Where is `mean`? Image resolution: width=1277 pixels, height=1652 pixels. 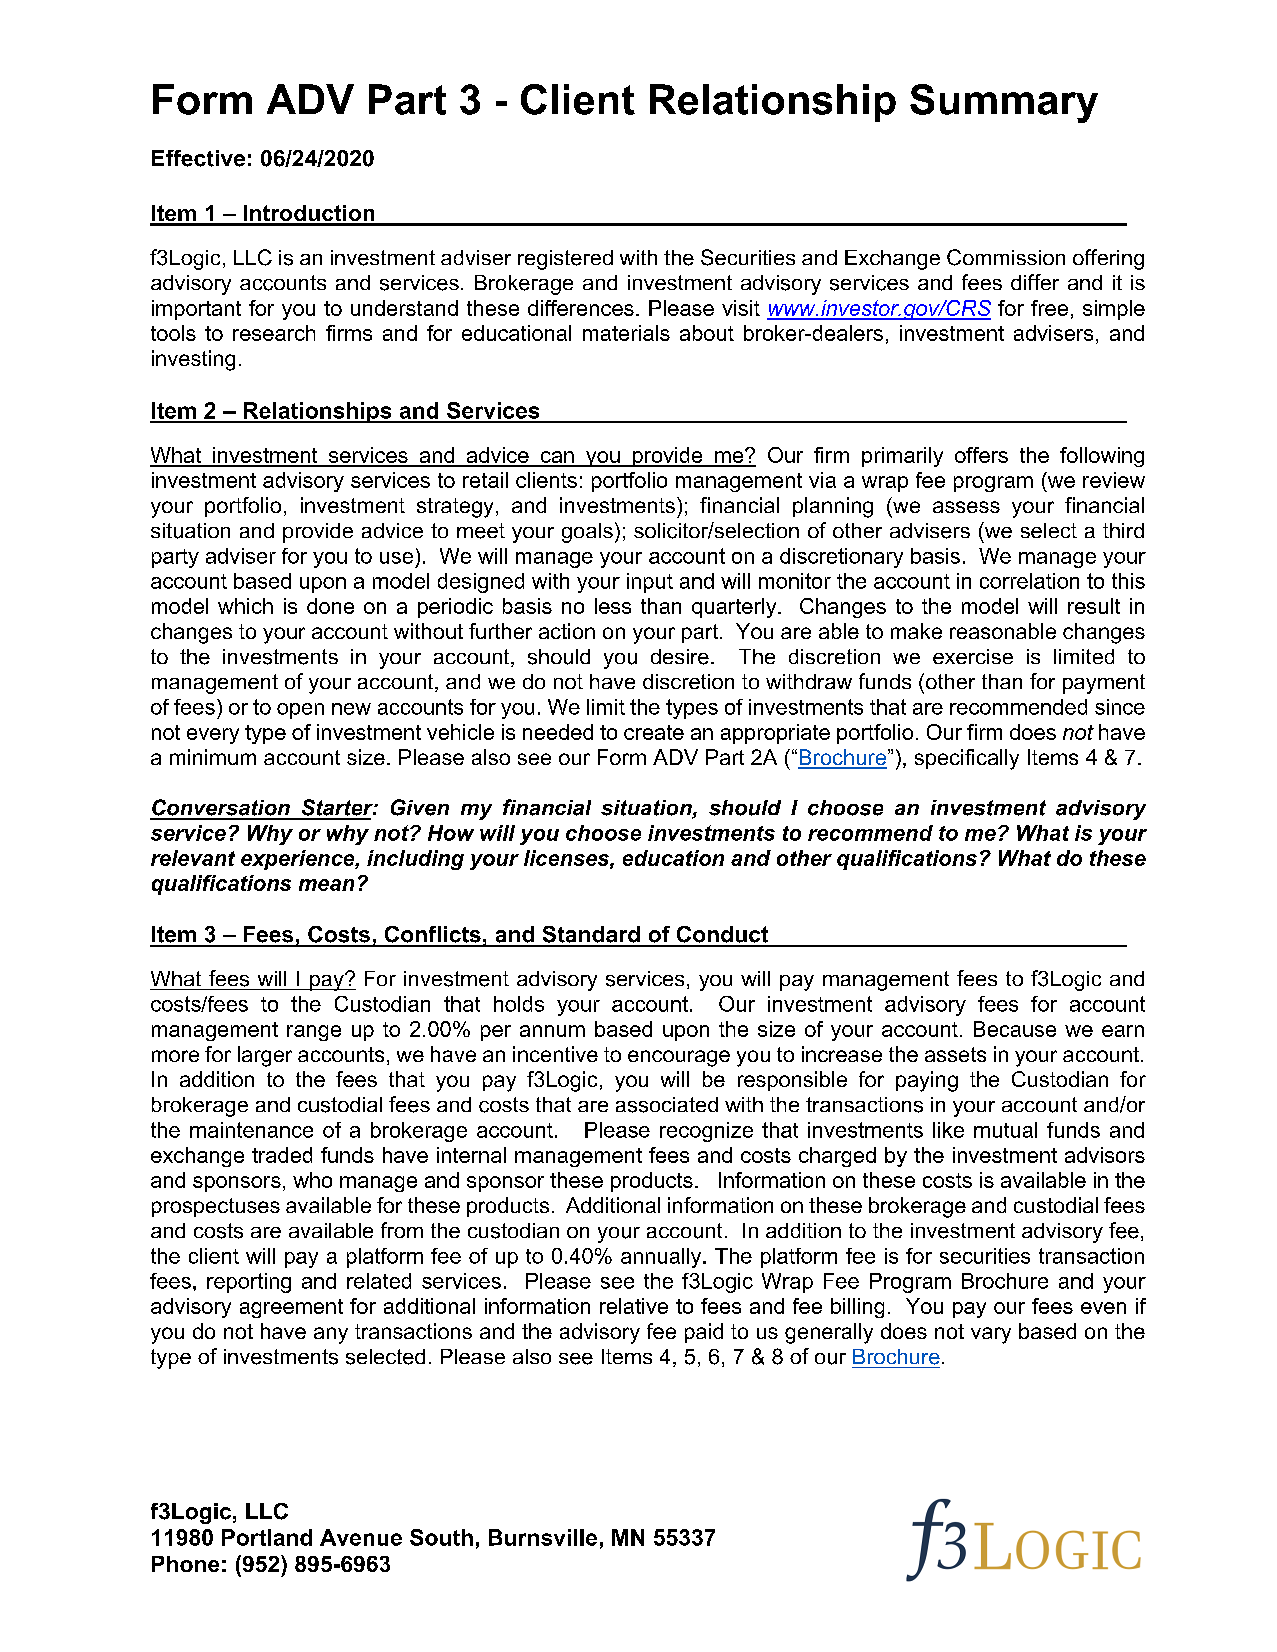
mean is located at coordinates (326, 885).
